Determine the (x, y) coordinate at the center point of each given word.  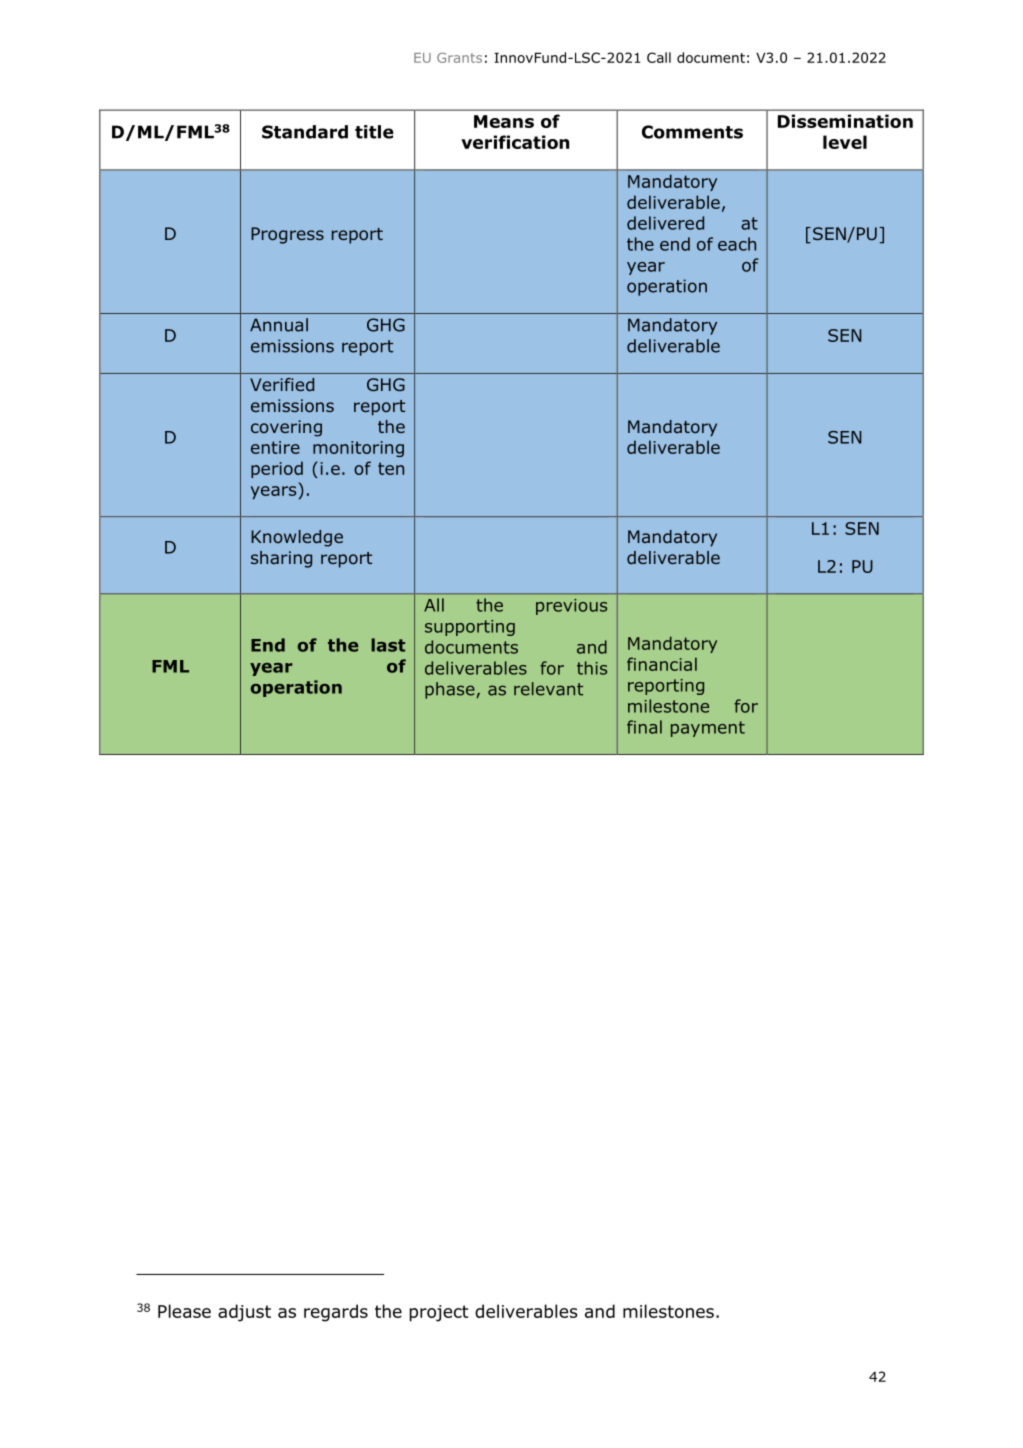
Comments (692, 132)
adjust (244, 1313)
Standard (305, 132)
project (439, 1313)
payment (708, 729)
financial (662, 664)
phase (451, 690)
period (277, 469)
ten (391, 468)
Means (504, 121)
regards (336, 1313)
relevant (548, 689)
